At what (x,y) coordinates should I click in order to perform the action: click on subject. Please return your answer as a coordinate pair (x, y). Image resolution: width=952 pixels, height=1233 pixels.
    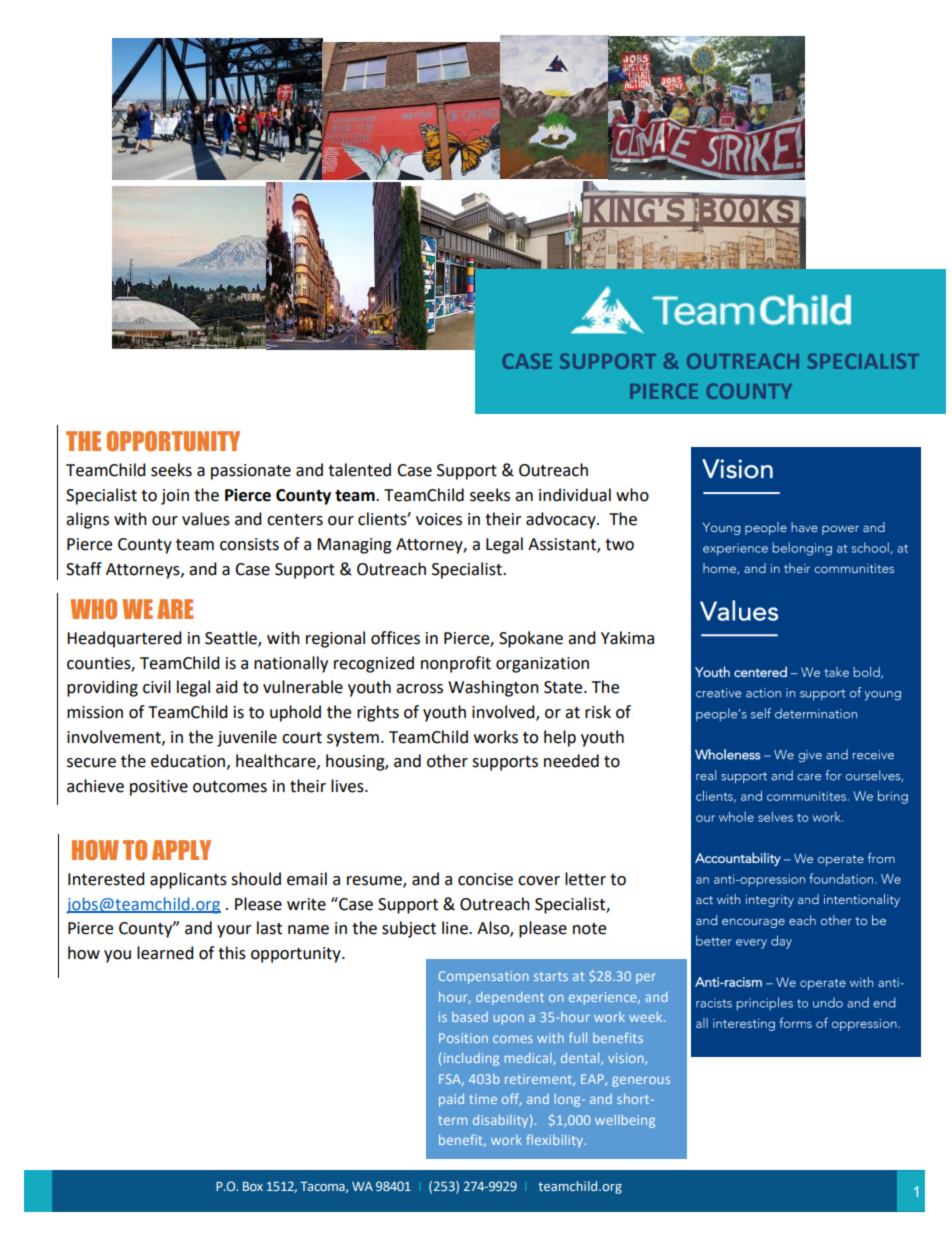
    Looking at the image, I should click on (409, 929).
